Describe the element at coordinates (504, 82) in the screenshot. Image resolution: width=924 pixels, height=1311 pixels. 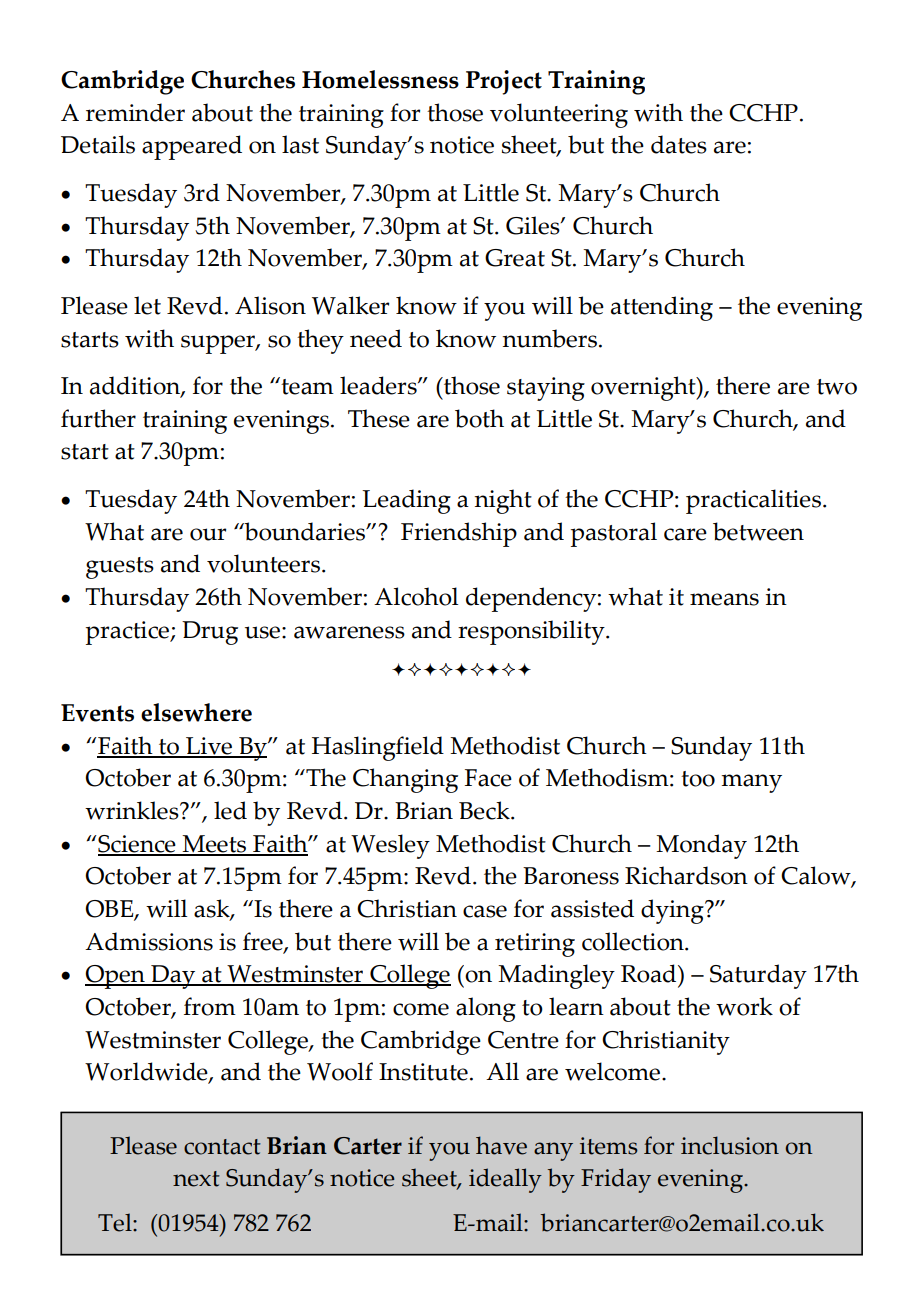
I see `Project` at that location.
